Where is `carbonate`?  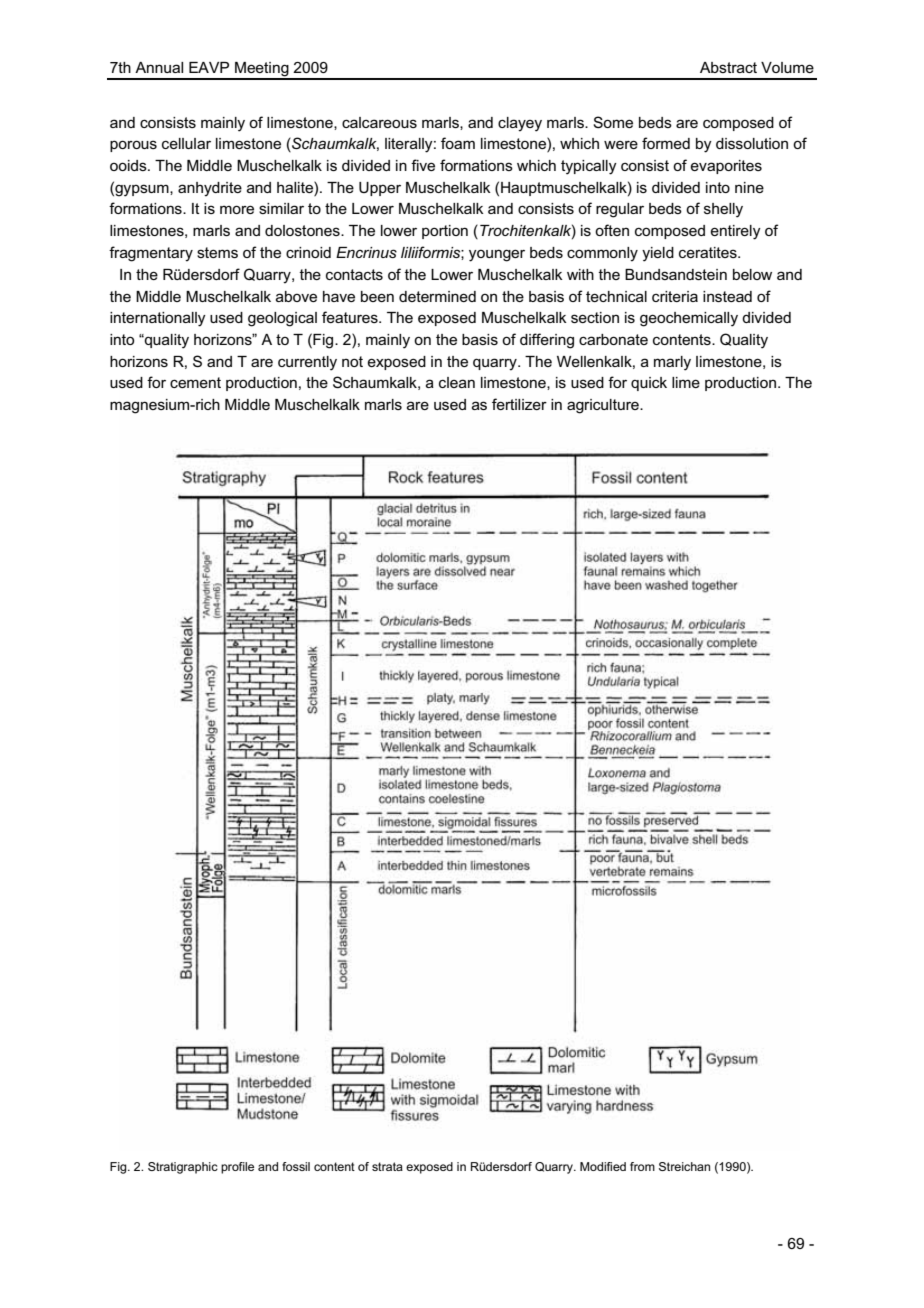
carbonate is located at coordinates (613, 339).
